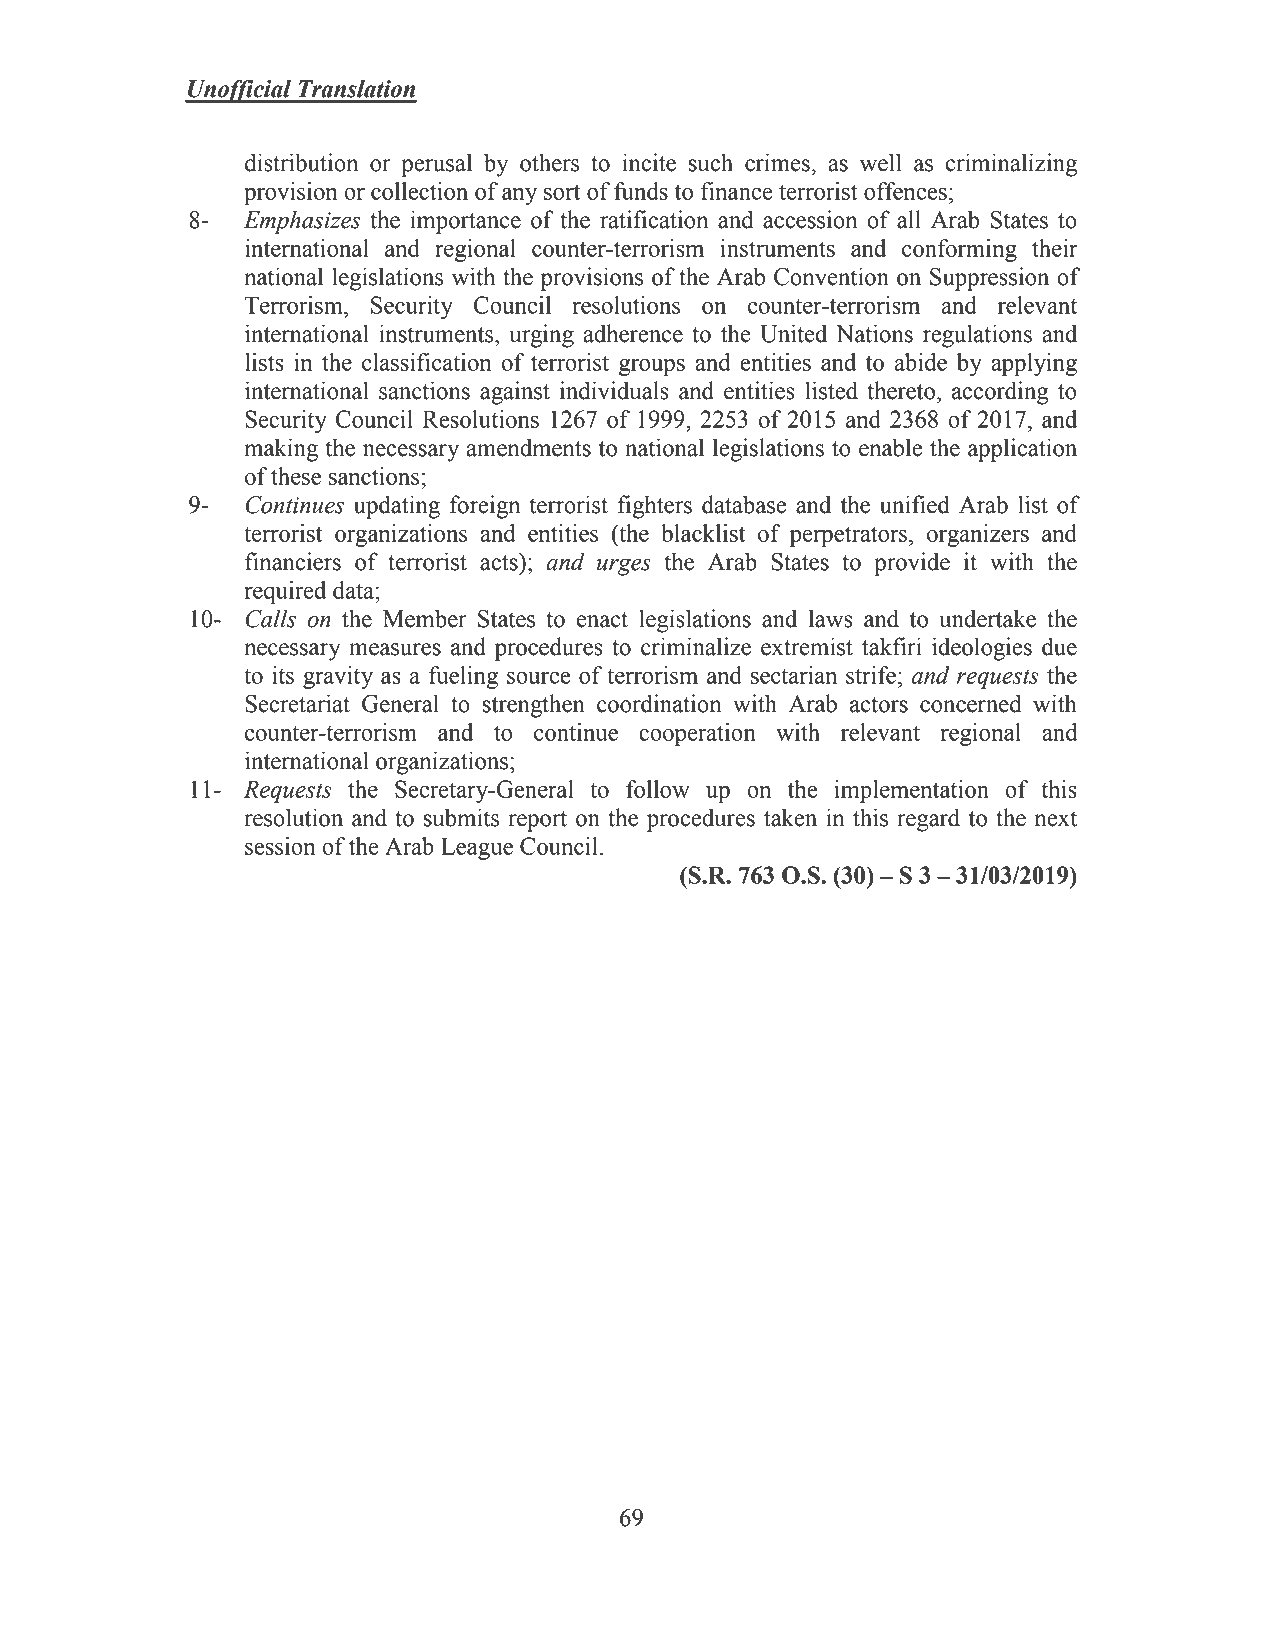 This screenshot has width=1263, height=1635. Describe the element at coordinates (427, 362) in the screenshot. I see `classification` at that location.
